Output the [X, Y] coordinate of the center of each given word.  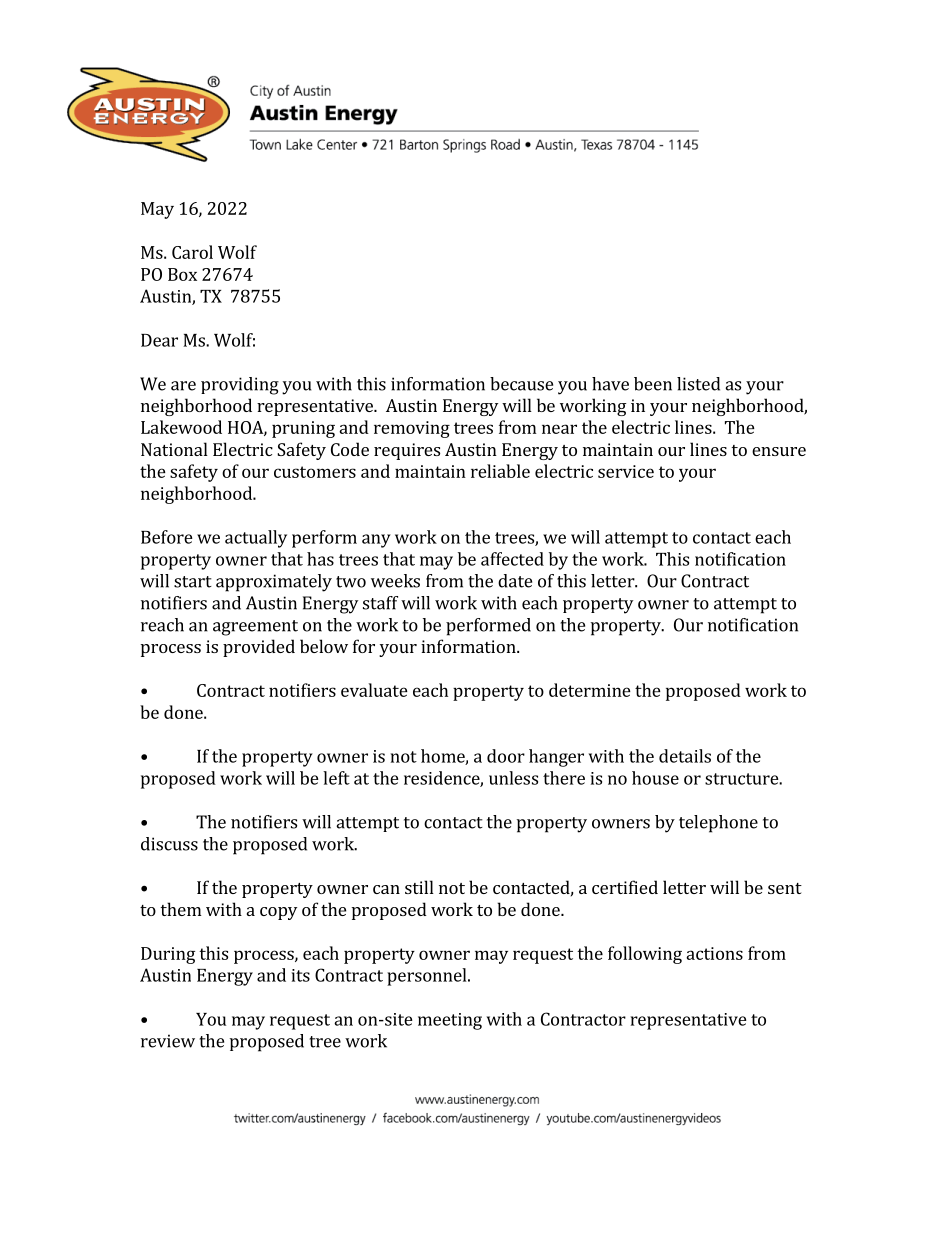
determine [590, 690]
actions [714, 953]
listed [698, 384]
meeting [450, 1021]
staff [380, 603]
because [521, 384]
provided [259, 648]
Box [182, 274]
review [168, 1041]
